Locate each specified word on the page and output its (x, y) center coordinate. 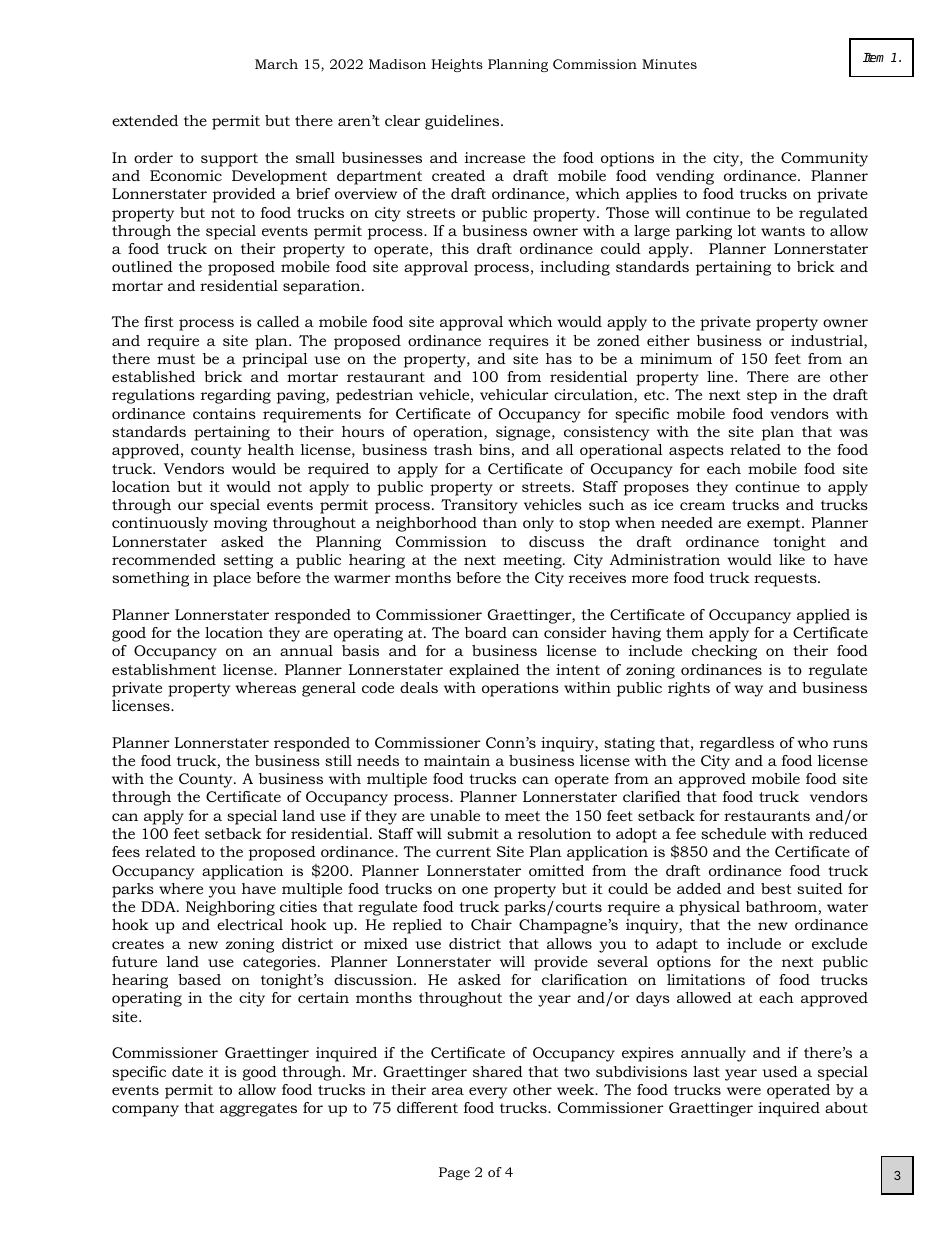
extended (145, 120)
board (486, 632)
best (776, 888)
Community (824, 159)
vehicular (514, 394)
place (232, 579)
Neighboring (230, 908)
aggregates (258, 1110)
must (176, 359)
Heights (457, 65)
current (463, 852)
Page (454, 1173)
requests (786, 580)
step (762, 397)
